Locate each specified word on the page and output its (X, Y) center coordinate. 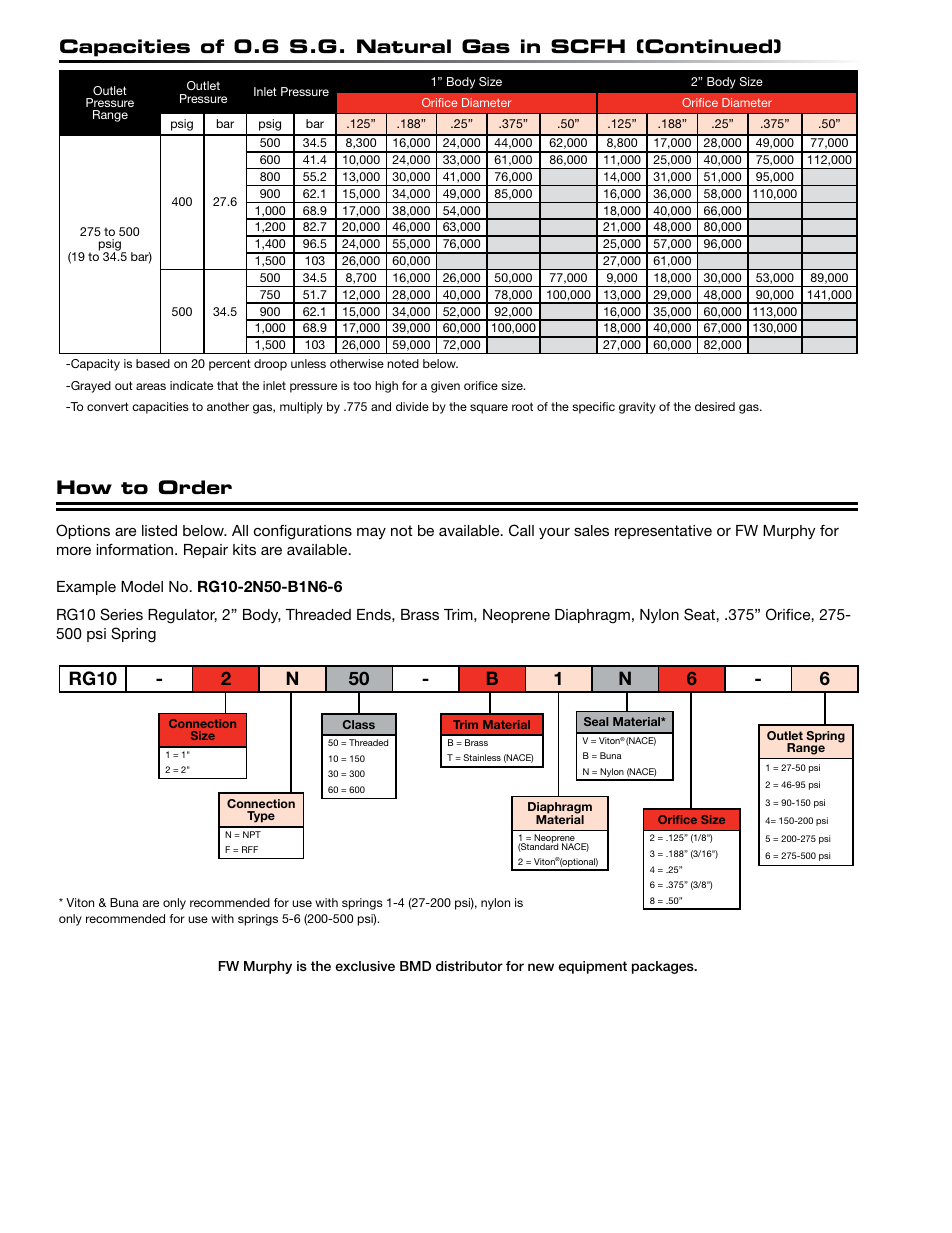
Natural (404, 46)
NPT (252, 834)
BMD (415, 966)
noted (403, 363)
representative (663, 532)
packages (664, 967)
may (371, 533)
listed (159, 530)
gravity (637, 408)
